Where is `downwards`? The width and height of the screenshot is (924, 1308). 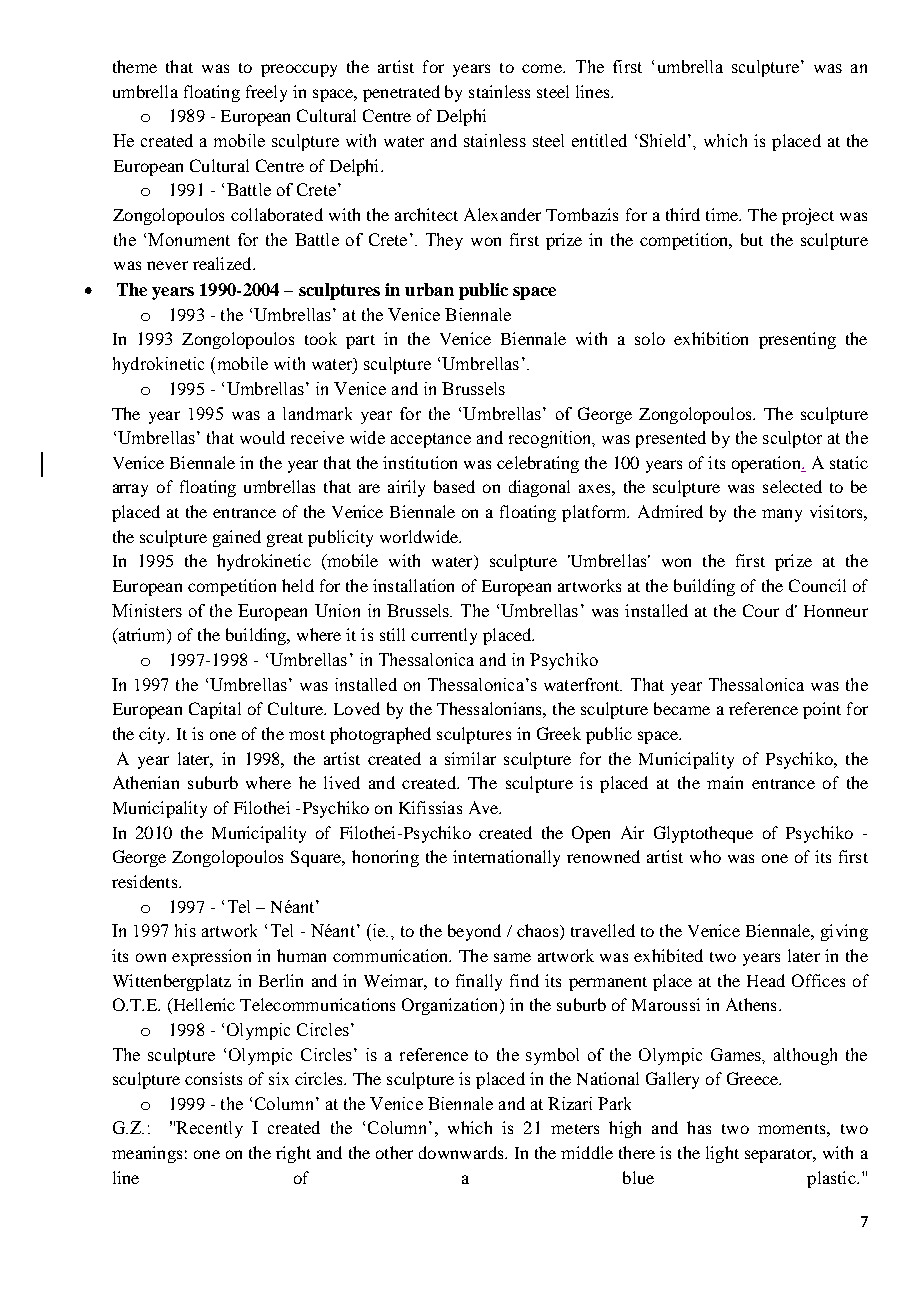
downwards is located at coordinates (462, 1152).
